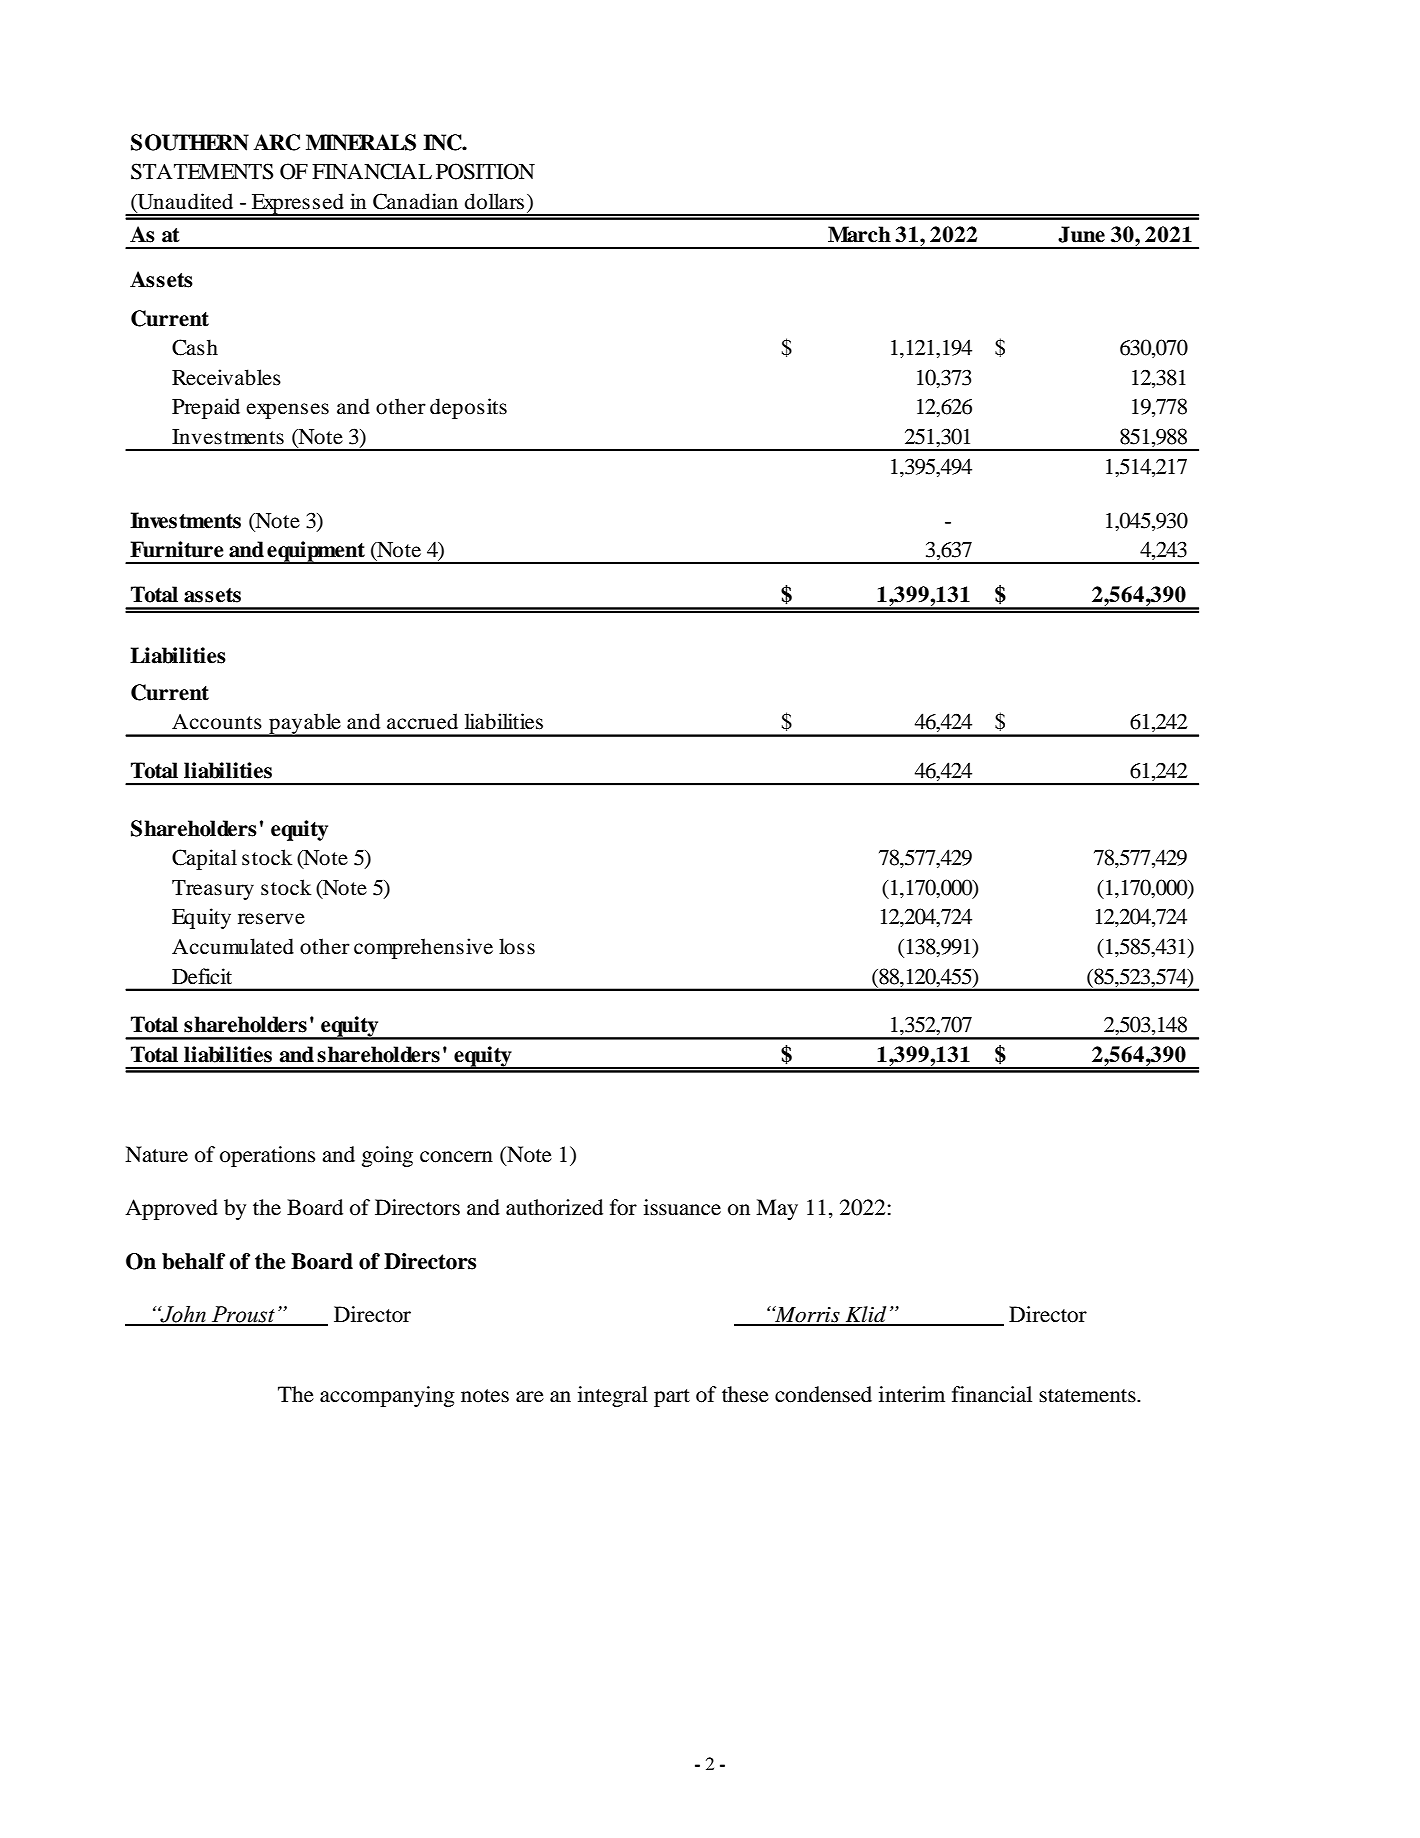 Image resolution: width=1420 pixels, height=1838 pixels. I want to click on operations, so click(267, 1156).
